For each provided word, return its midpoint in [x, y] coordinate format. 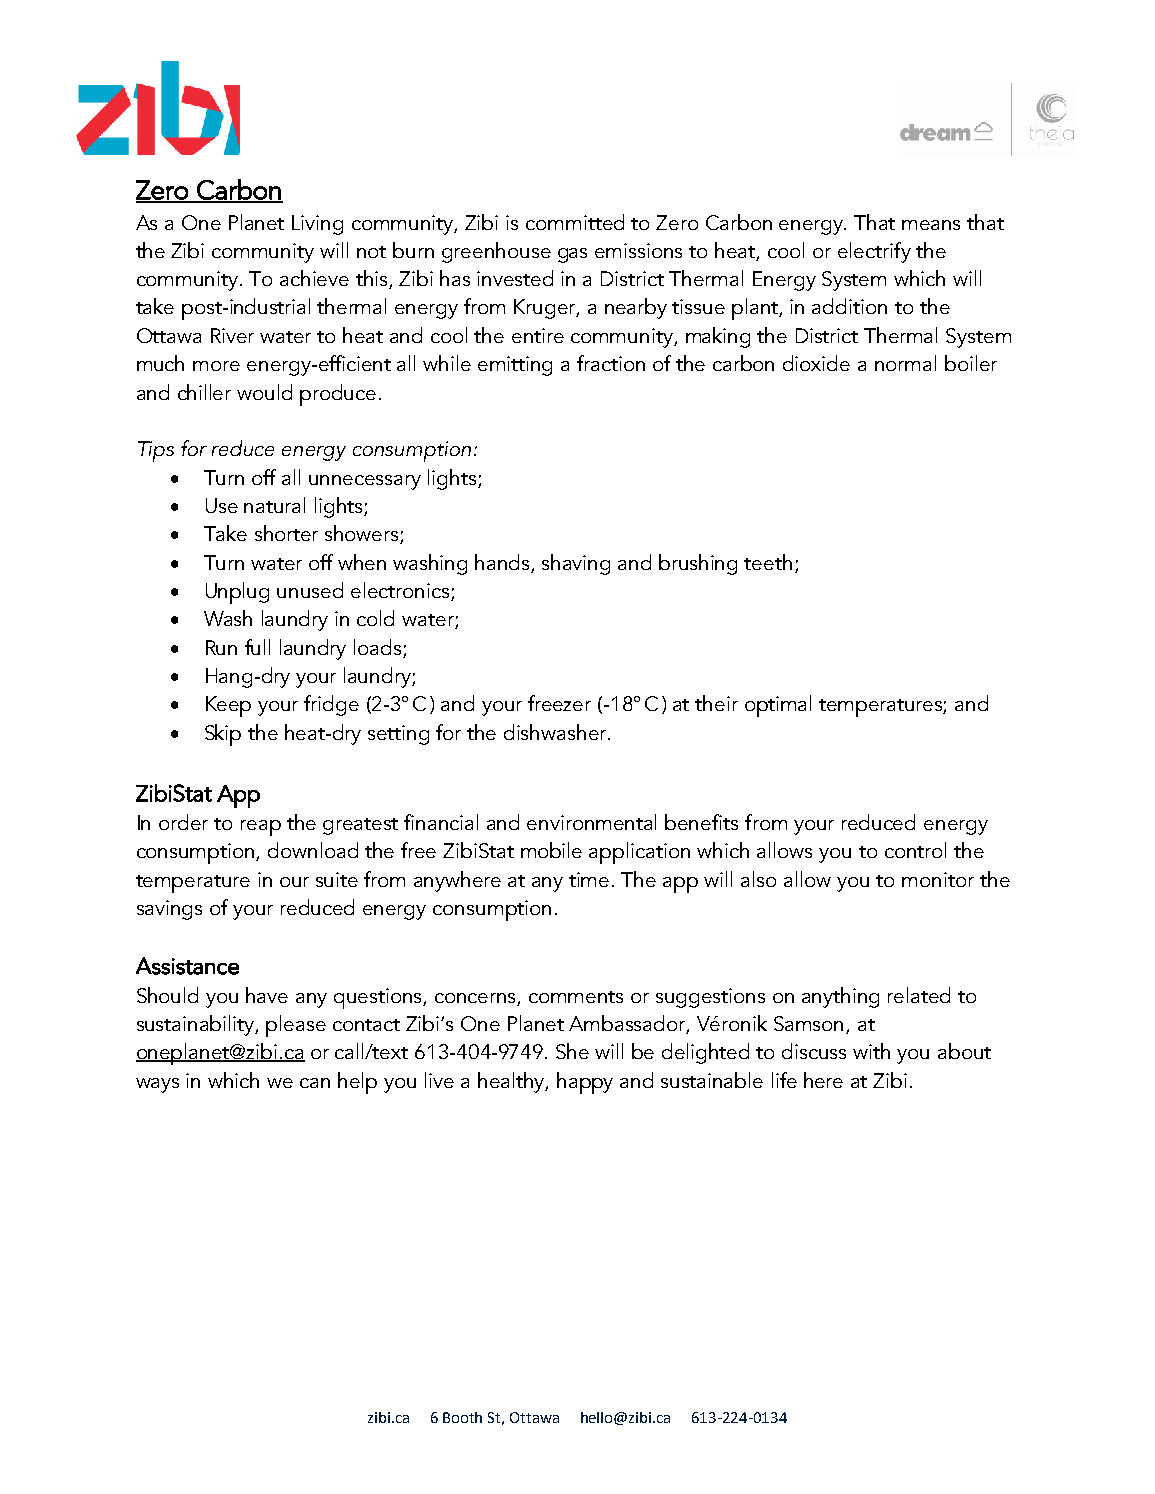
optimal [778, 706]
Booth [462, 1417]
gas [572, 255]
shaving [576, 564]
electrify [874, 252]
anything [840, 997]
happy [585, 1083]
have [267, 995]
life [784, 1080]
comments [576, 997]
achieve [314, 278]
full [257, 647]
